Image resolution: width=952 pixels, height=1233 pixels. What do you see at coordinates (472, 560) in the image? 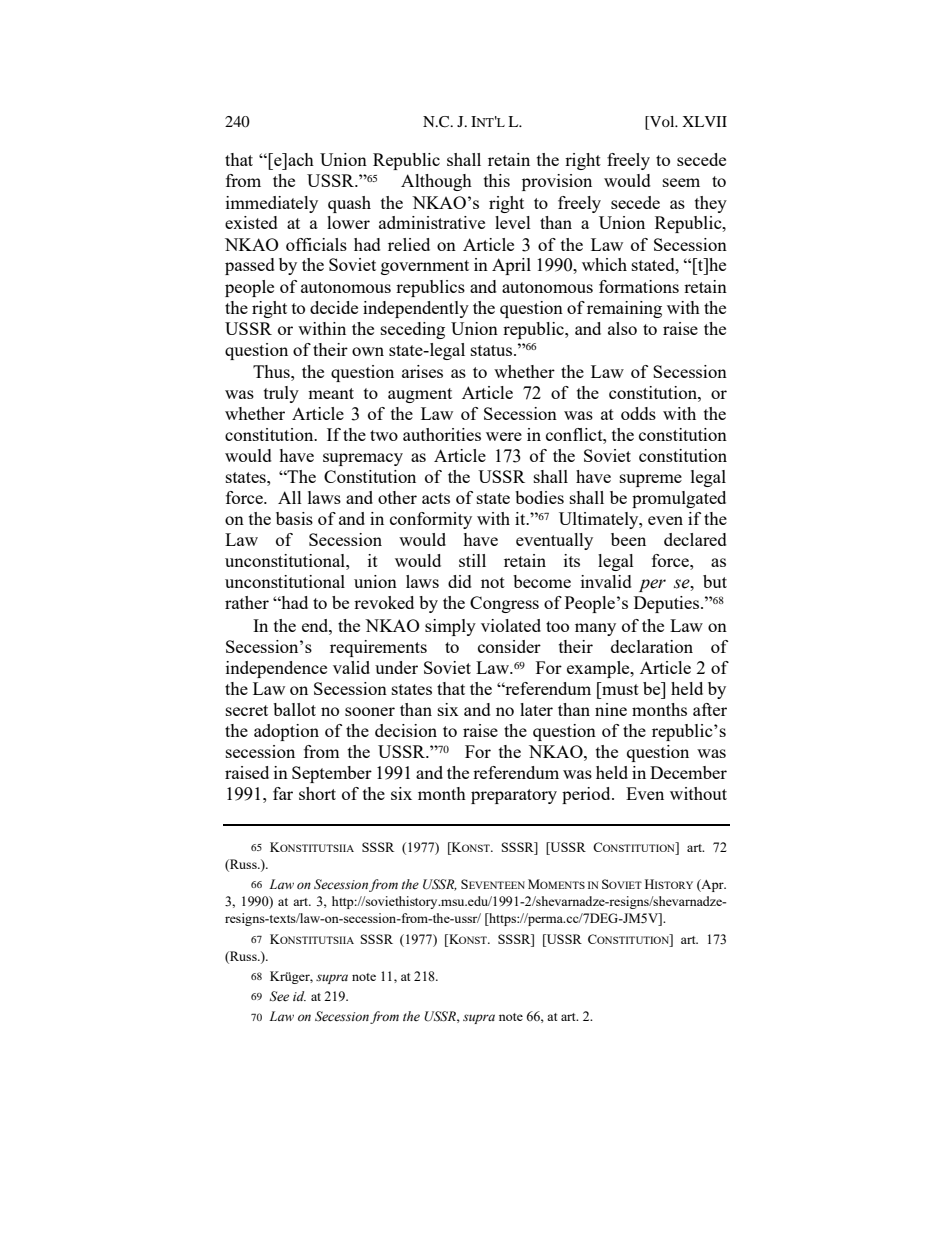
I see `still` at bounding box center [472, 560].
